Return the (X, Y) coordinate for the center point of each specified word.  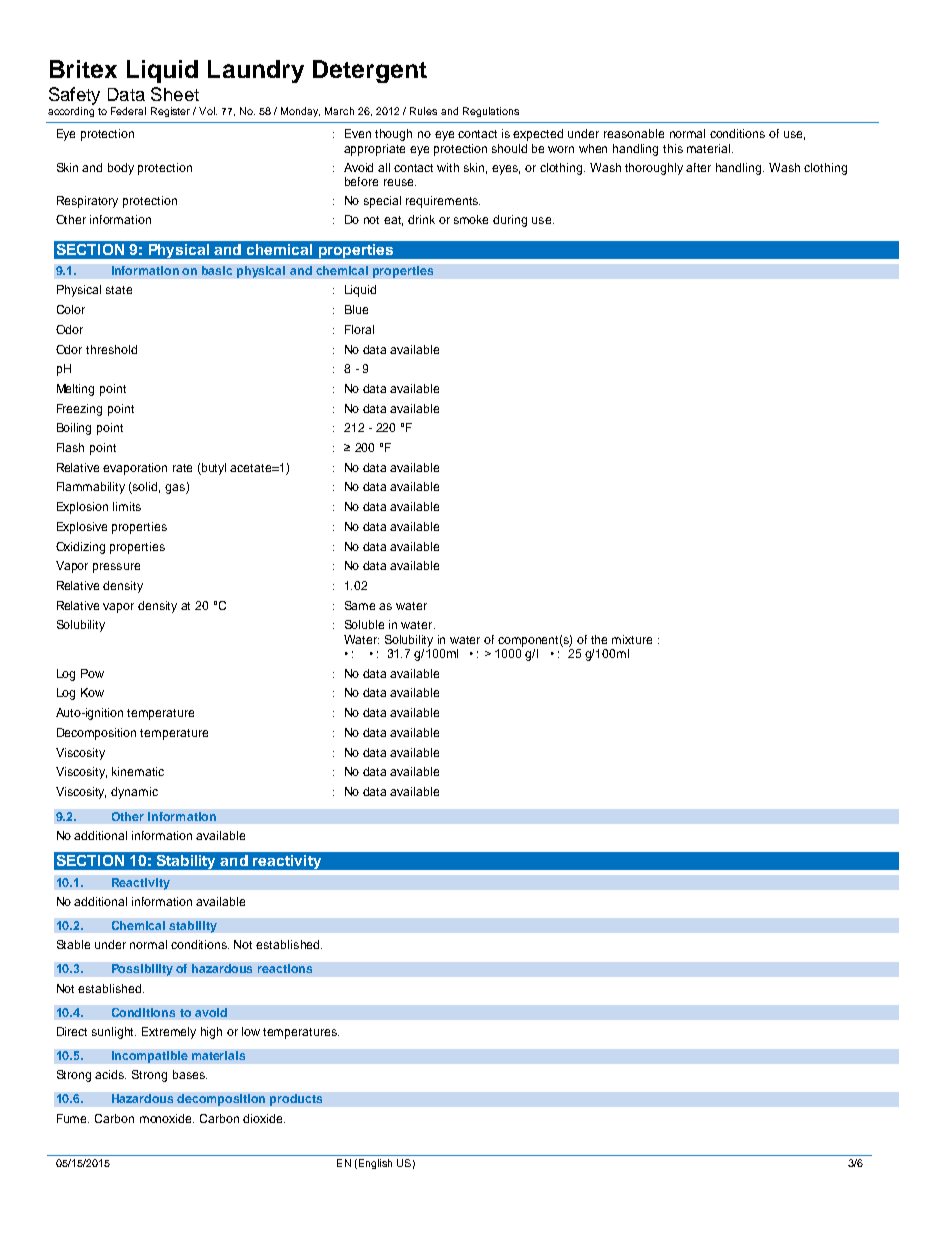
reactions (285, 968)
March (339, 111)
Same (360, 605)
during (510, 221)
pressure (116, 568)
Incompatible (150, 1057)
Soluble (364, 624)
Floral (359, 329)
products (296, 1100)
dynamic (134, 793)
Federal (128, 111)
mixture (632, 639)
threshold (111, 349)
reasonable (634, 133)
